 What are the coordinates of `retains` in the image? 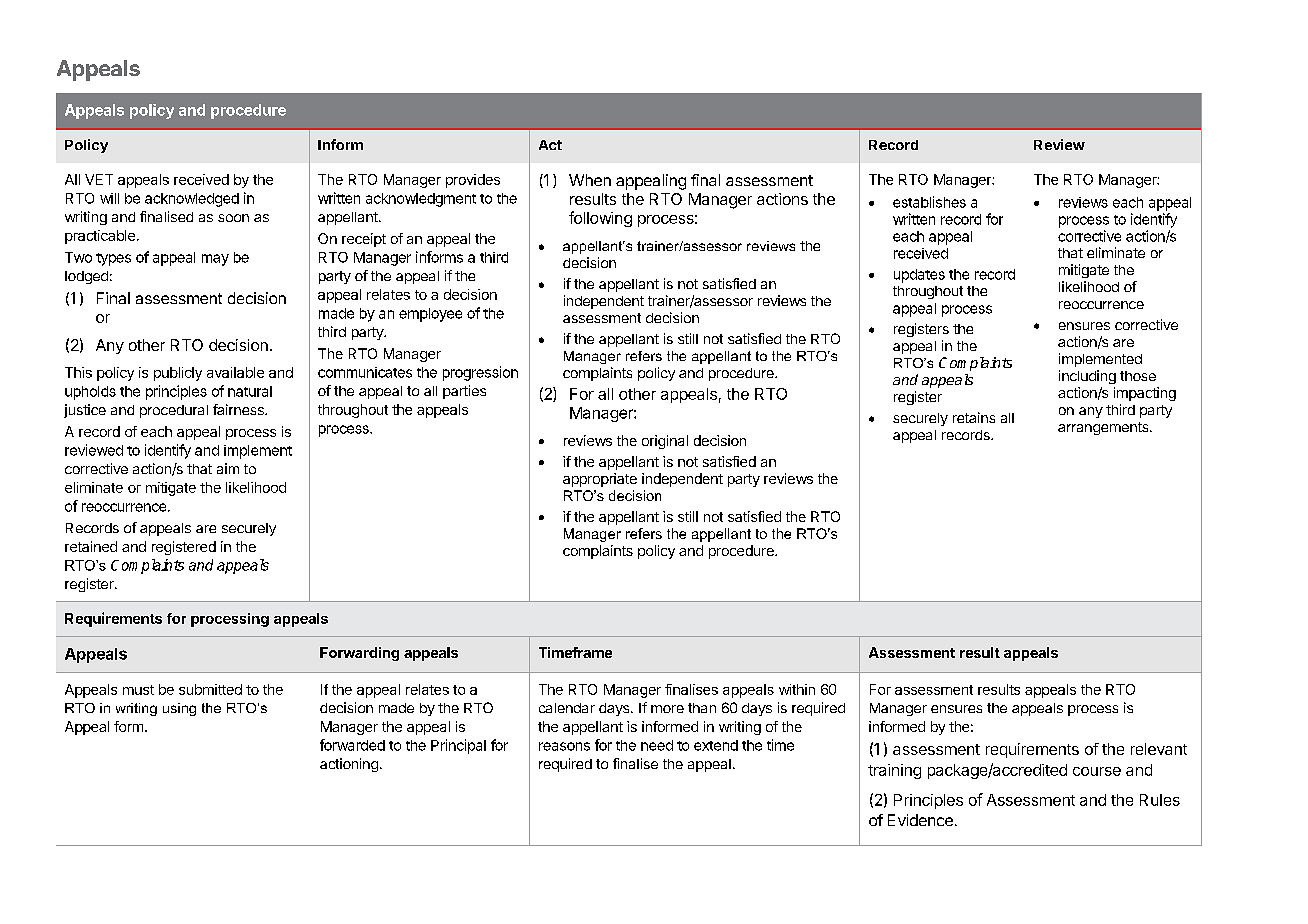 It's located at (974, 417).
